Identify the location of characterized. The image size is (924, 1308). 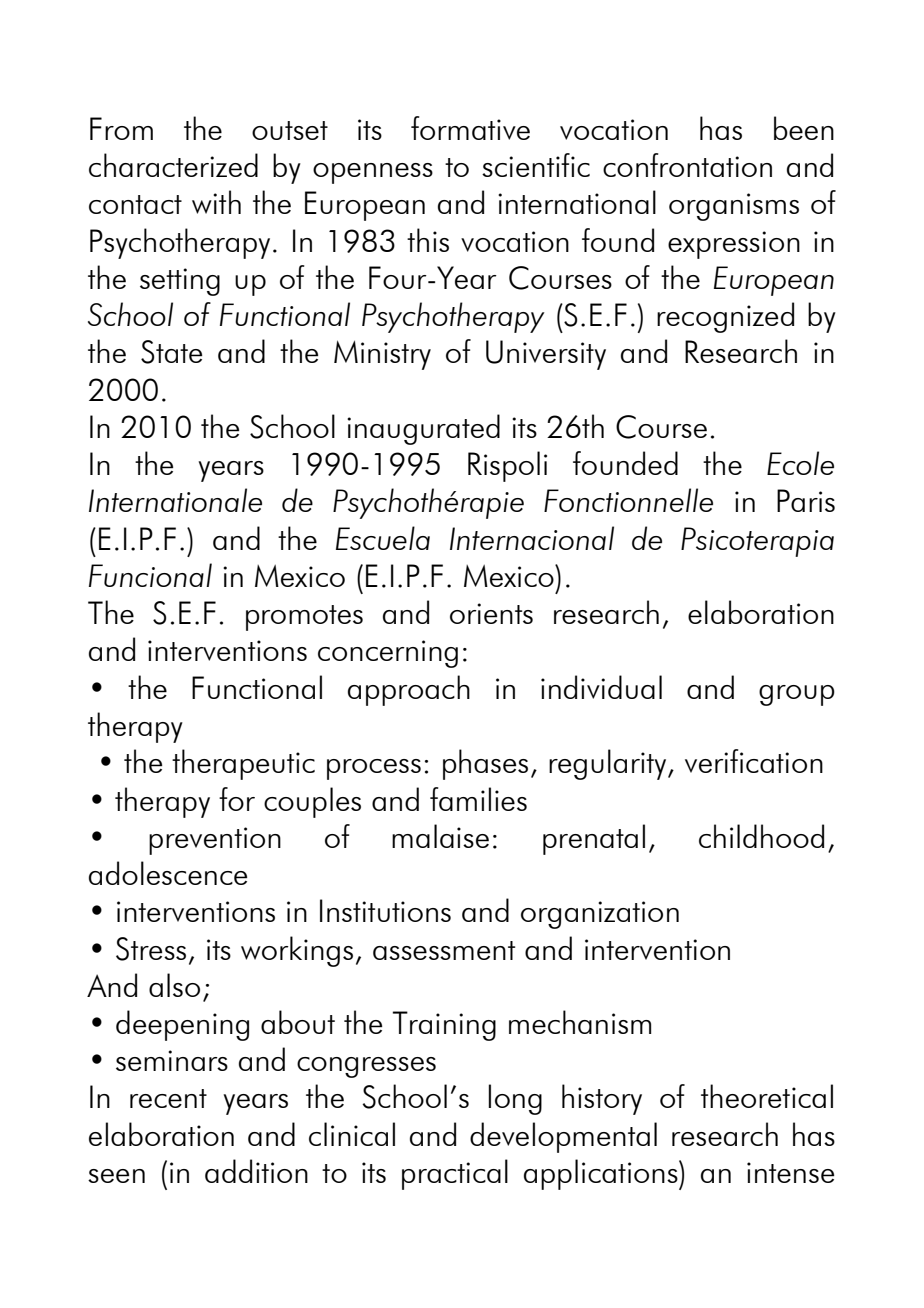
(173, 165).
